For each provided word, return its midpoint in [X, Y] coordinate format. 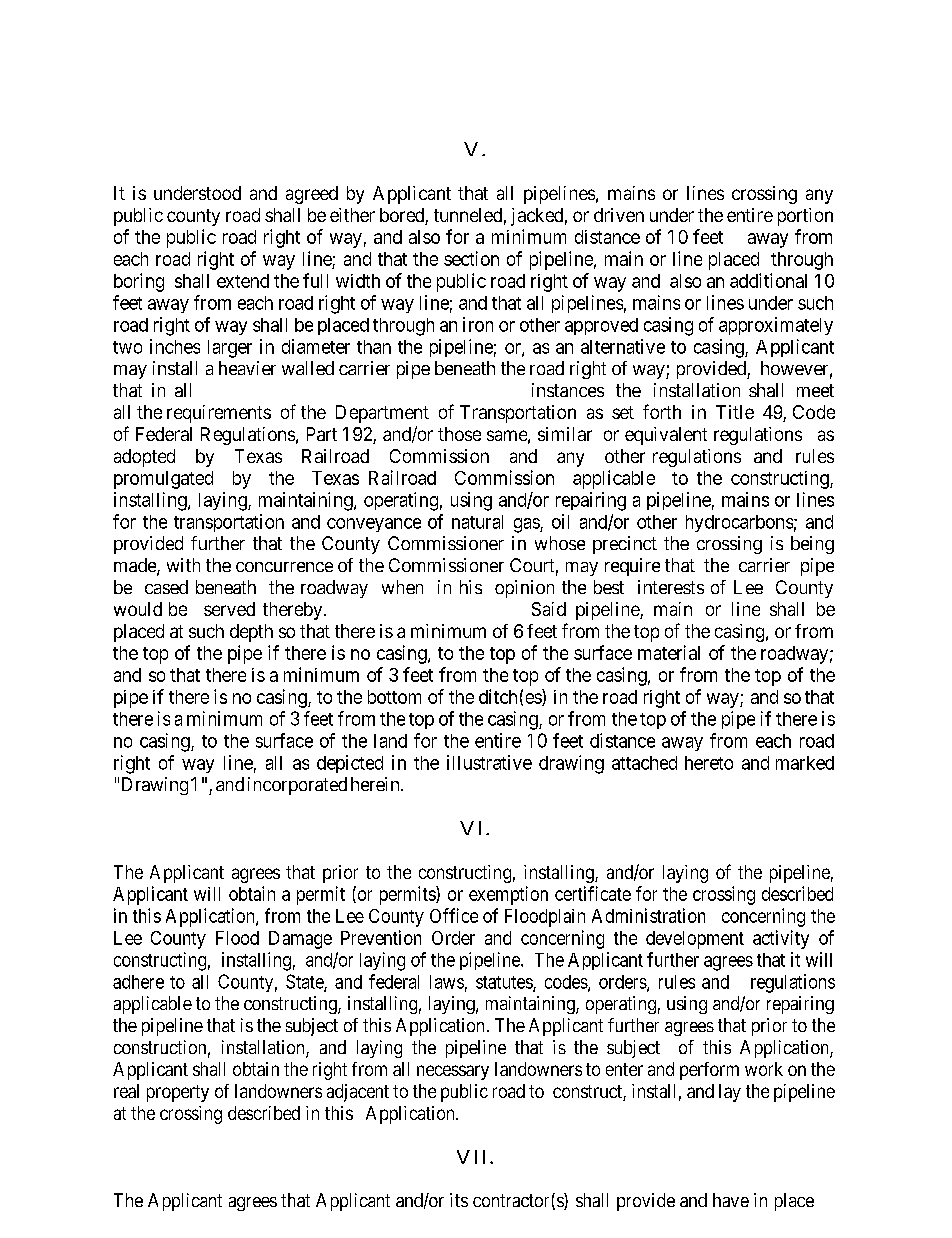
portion [805, 217]
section [471, 258]
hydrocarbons [739, 523]
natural [477, 522]
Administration [648, 915]
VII [474, 1157]
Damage [300, 940]
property [178, 1093]
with [183, 565]
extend [243, 281]
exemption [508, 895]
